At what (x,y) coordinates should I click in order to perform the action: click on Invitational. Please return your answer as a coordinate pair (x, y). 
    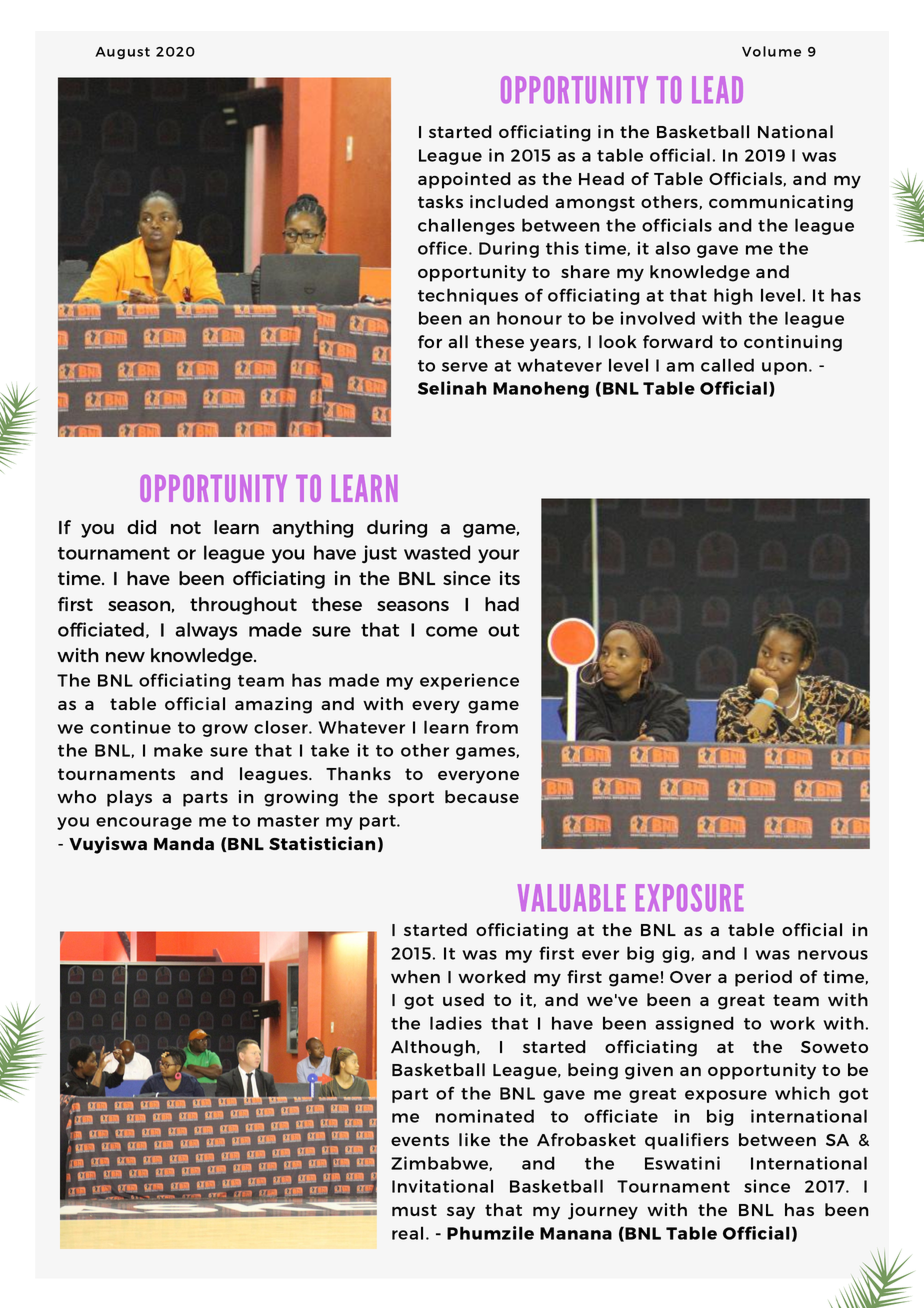
    Looking at the image, I should click on (442, 1186).
